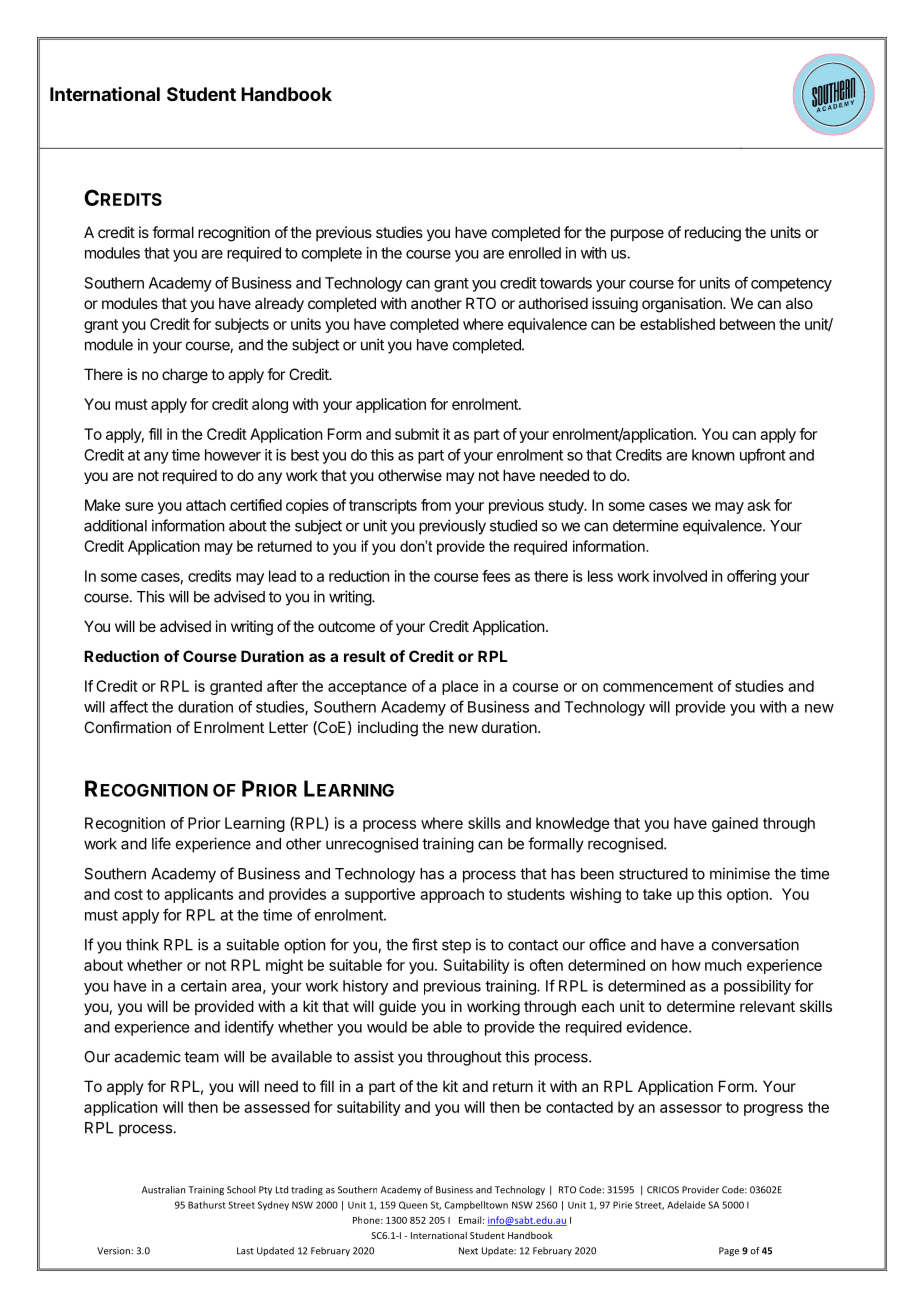 The width and height of the image is (924, 1308). I want to click on already, so click(279, 304).
